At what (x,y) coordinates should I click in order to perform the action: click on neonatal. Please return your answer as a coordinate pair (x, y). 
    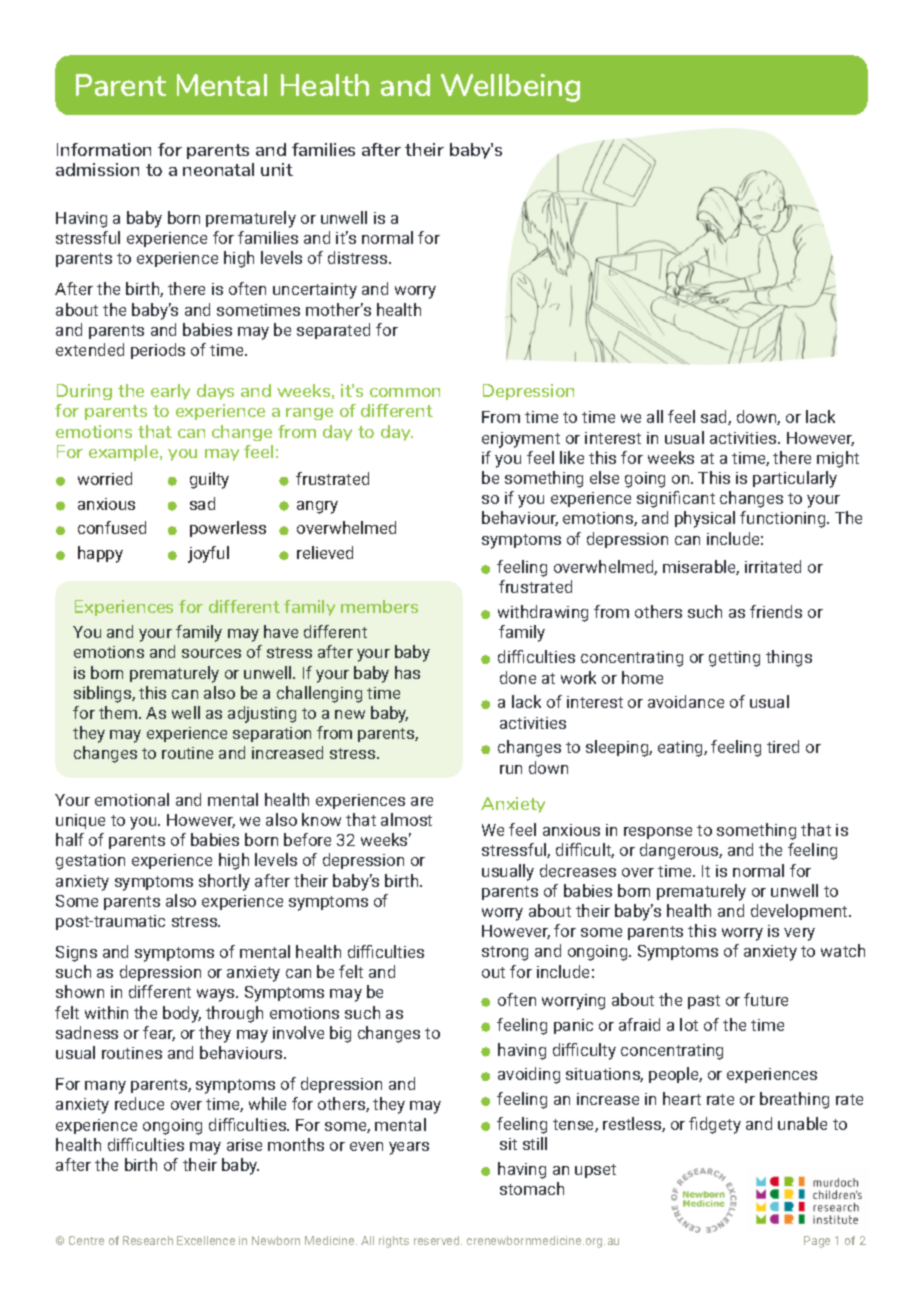
    Looking at the image, I should click on (218, 169).
